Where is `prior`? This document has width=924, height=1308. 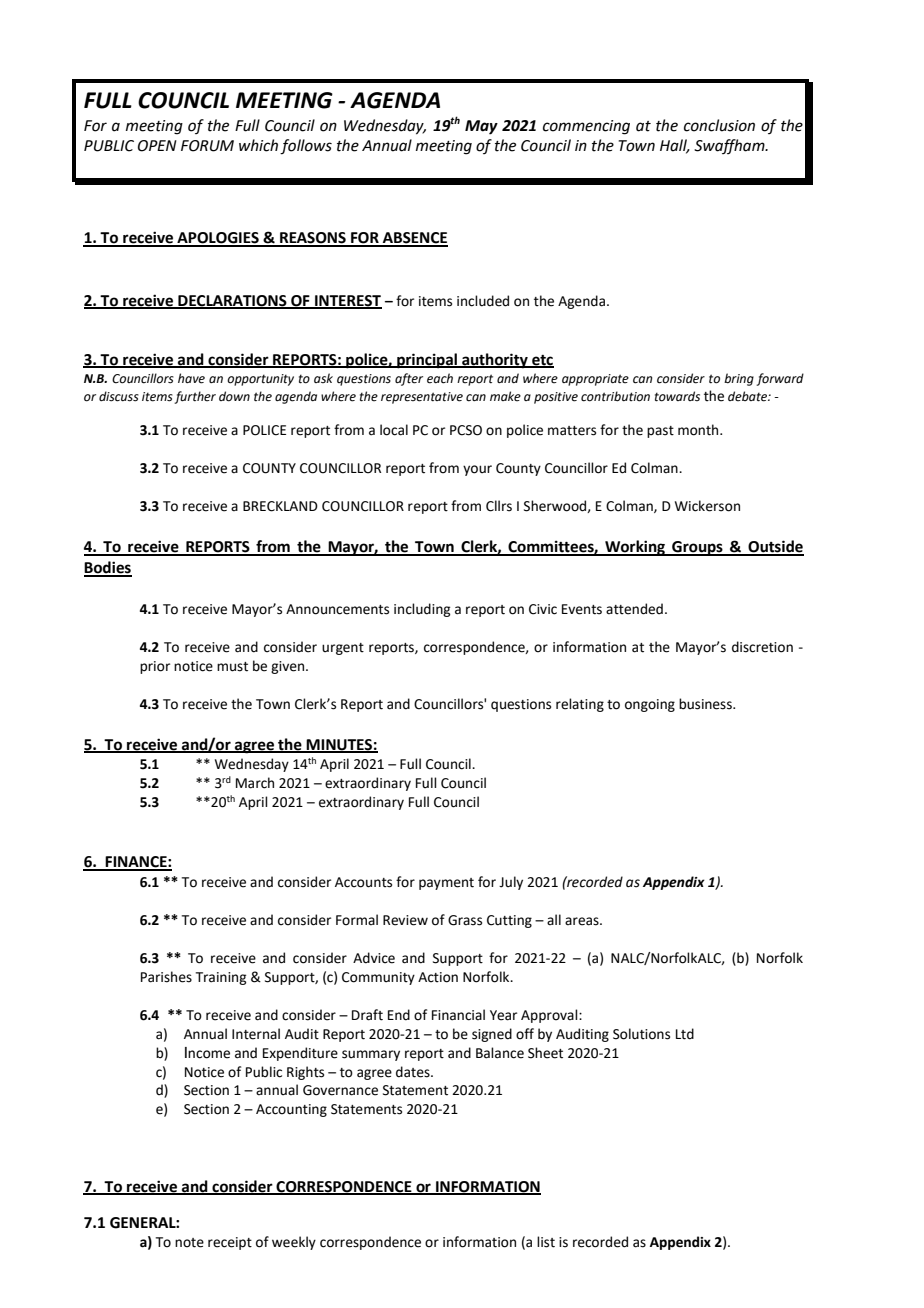 prior is located at coordinates (155, 667).
